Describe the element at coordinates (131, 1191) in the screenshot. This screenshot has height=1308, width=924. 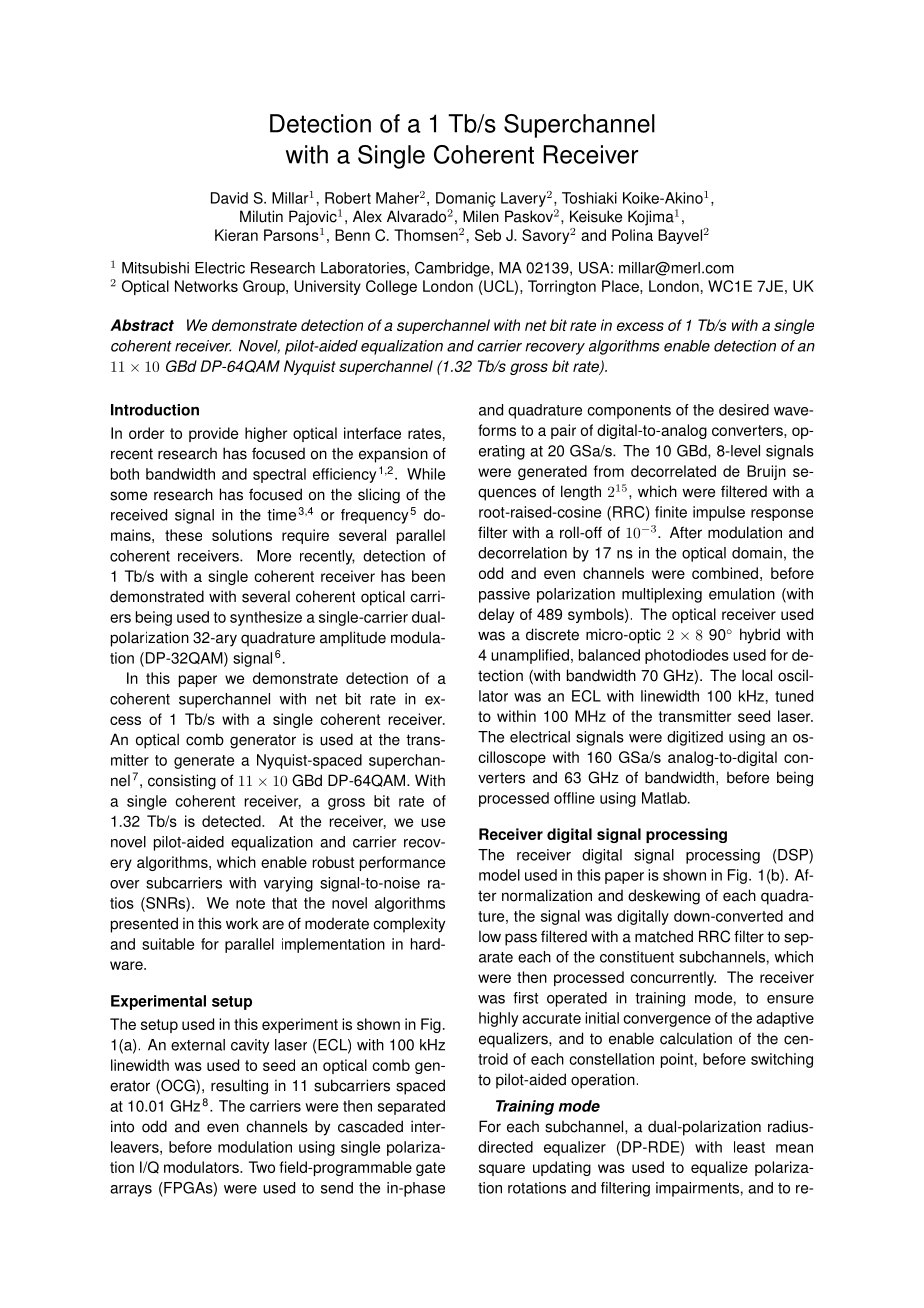
I see `arrays` at that location.
